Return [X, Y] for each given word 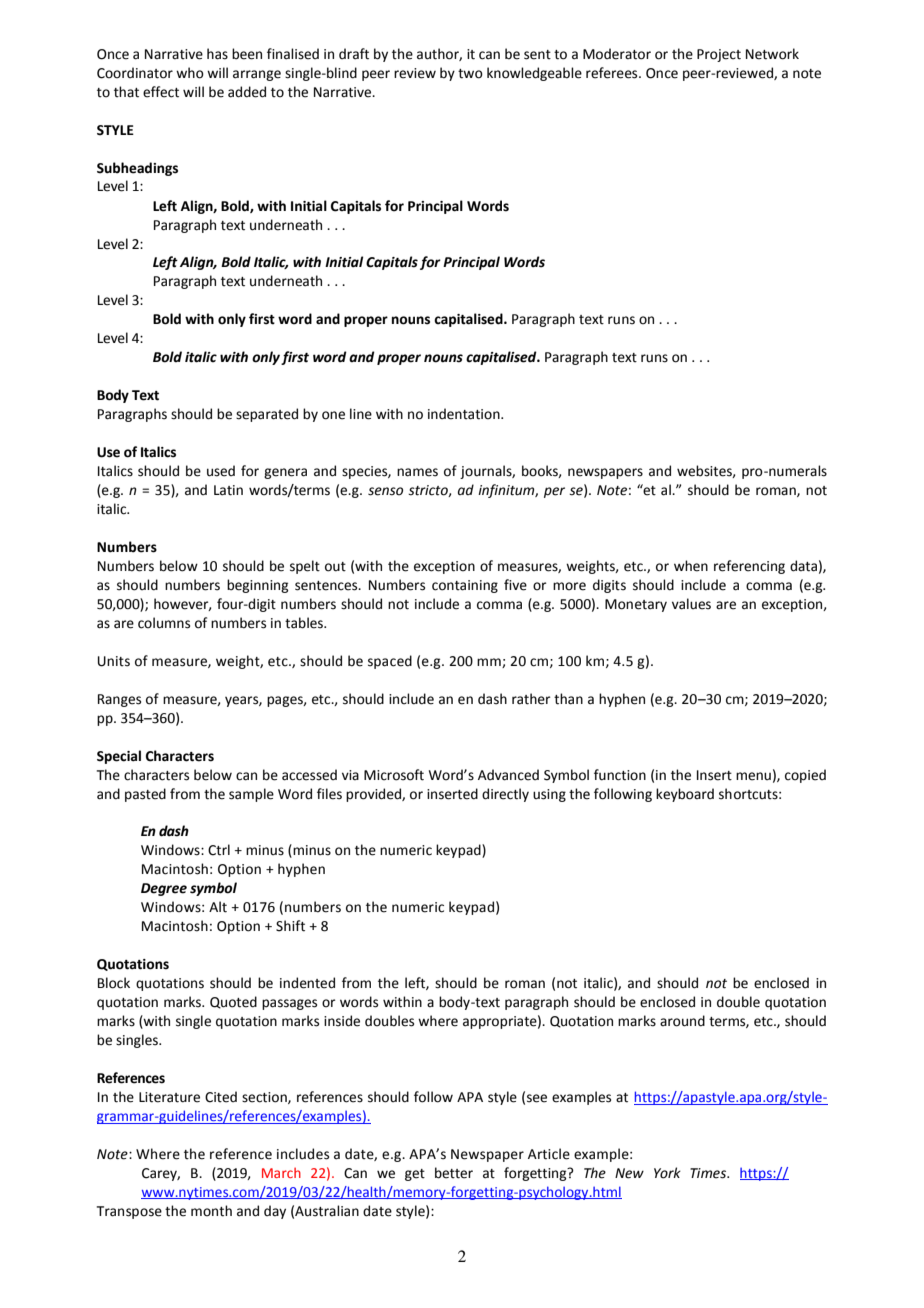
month [211, 1211]
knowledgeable [534, 74]
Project [719, 55]
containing [465, 586]
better [454, 1173]
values [691, 604]
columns [164, 623]
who [190, 73]
